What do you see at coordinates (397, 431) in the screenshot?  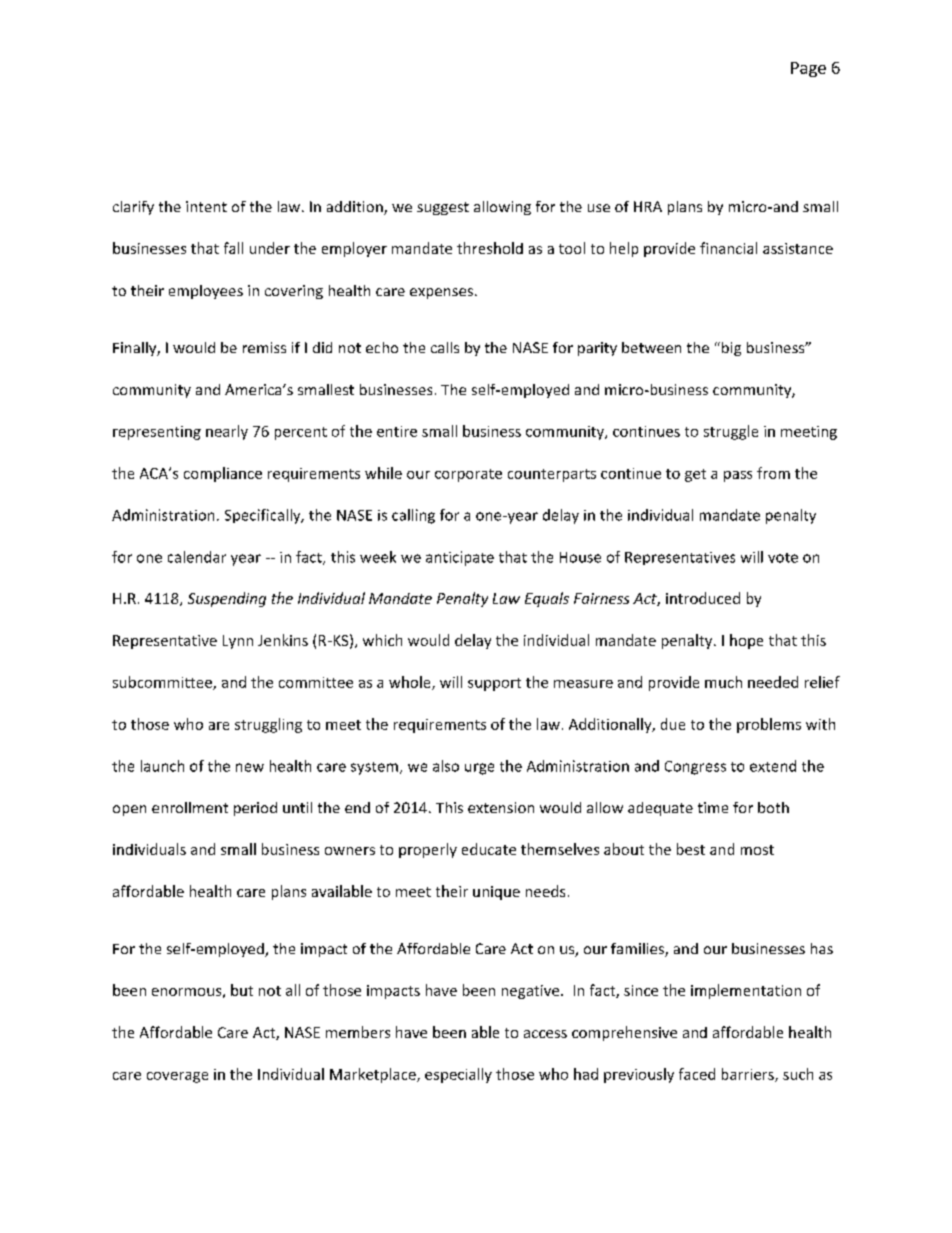 I see `entire` at bounding box center [397, 431].
